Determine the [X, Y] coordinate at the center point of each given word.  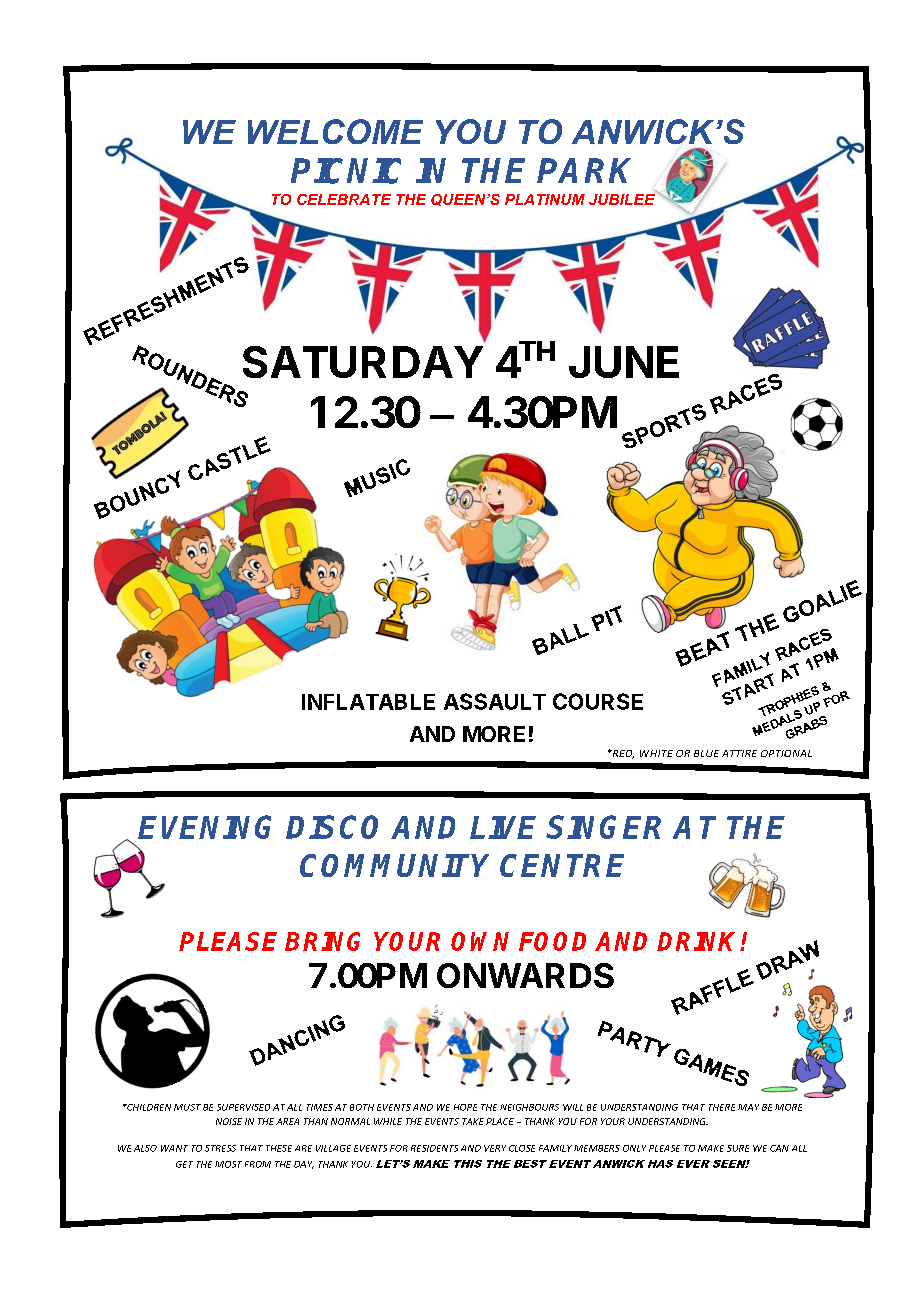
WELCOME [335, 131]
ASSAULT [495, 701]
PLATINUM [545, 199]
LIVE [503, 827]
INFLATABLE [368, 702]
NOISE [229, 1121]
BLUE [706, 753]
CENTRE [562, 865]
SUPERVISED [243, 1107]
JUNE [624, 362]
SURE [738, 1148]
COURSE [598, 701]
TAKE [473, 1121]
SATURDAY [363, 362]
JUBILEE [623, 198]
